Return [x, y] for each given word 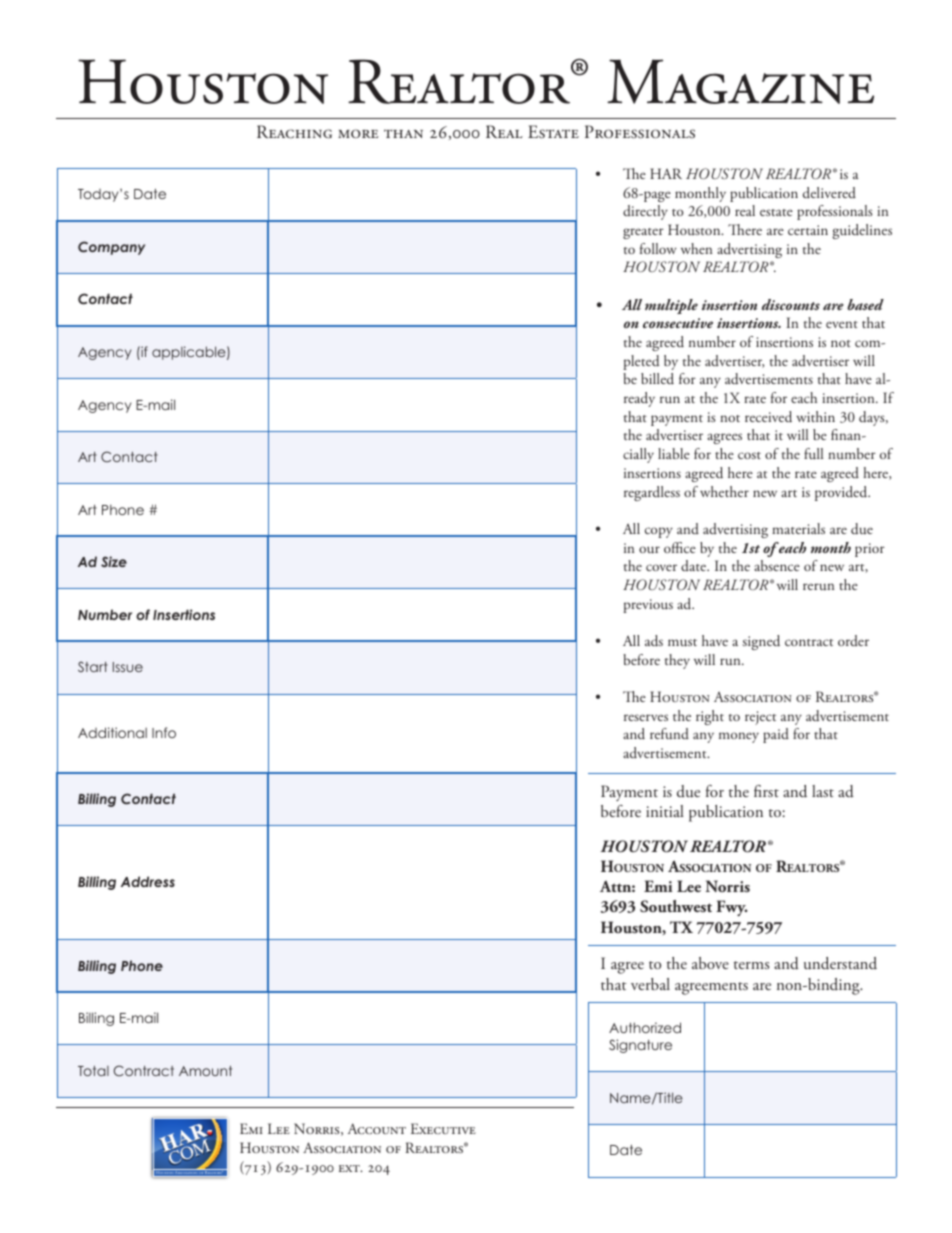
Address [148, 881]
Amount [205, 1071]
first [766, 791]
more [358, 133]
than [403, 133]
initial [665, 811]
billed [657, 378]
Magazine [740, 81]
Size [114, 561]
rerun [818, 587]
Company [111, 248]
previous [648, 606]
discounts [791, 304]
